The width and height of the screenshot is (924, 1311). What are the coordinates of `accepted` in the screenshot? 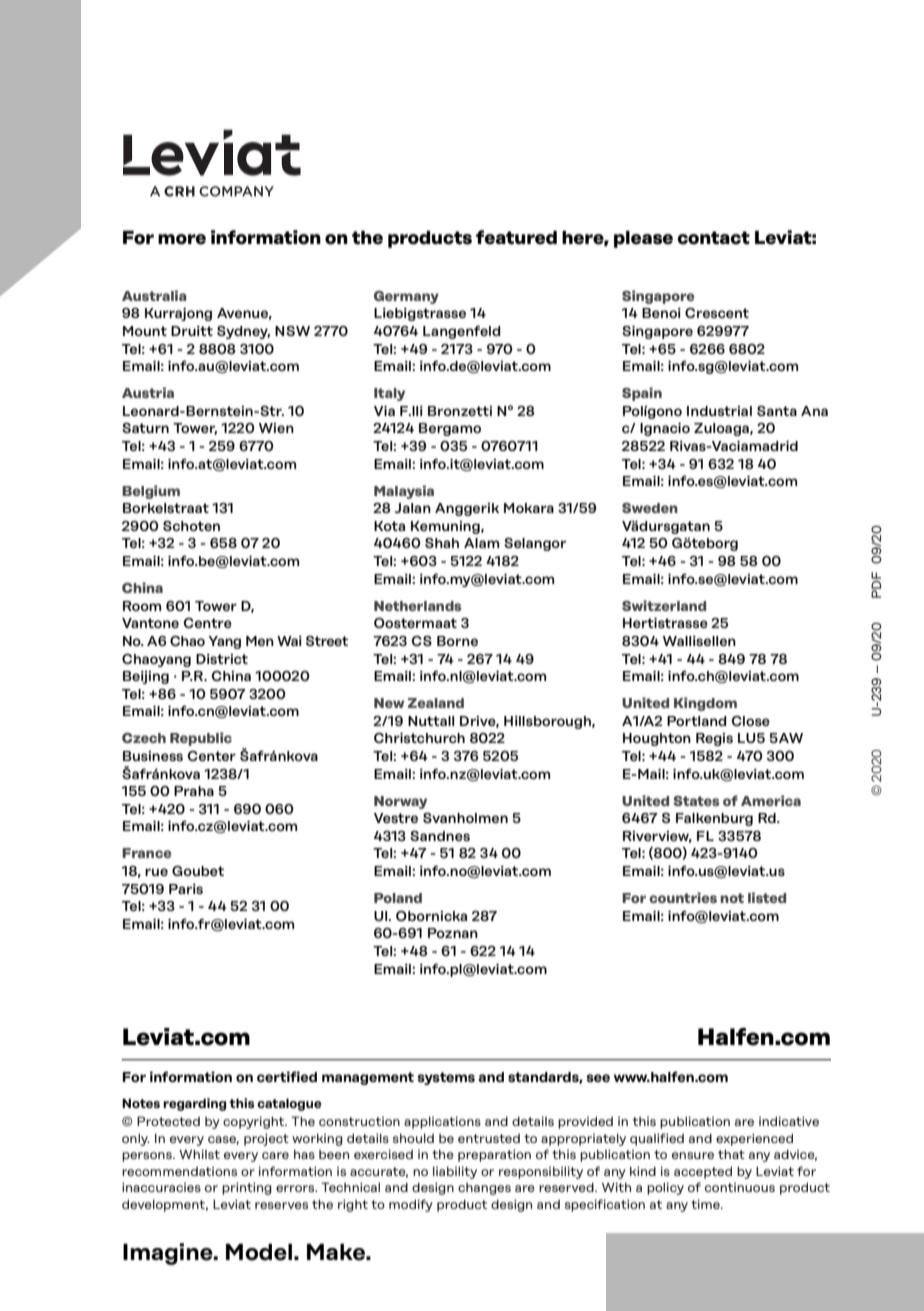 It's located at (703, 1172).
